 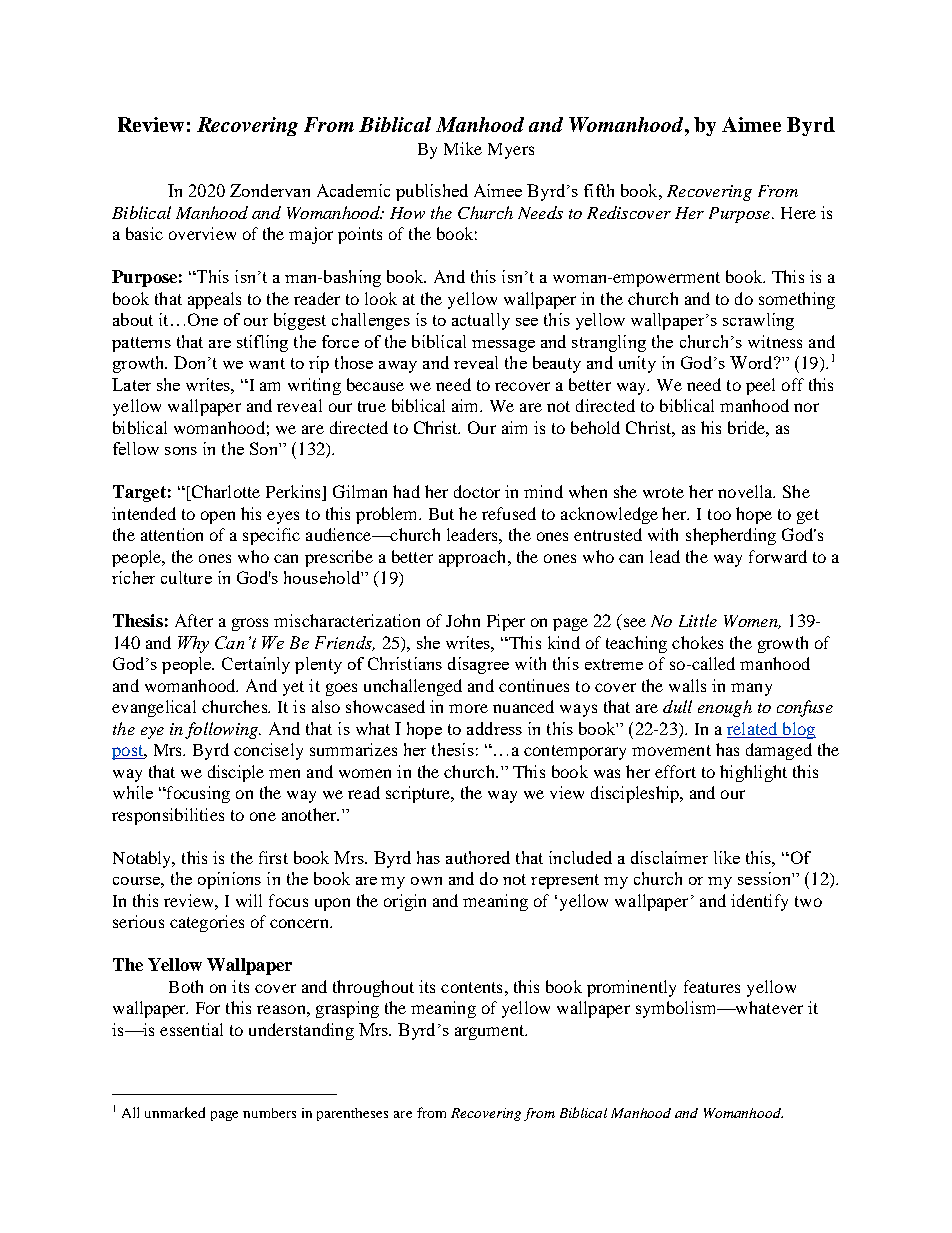 I want to click on argument, so click(x=491, y=1032).
